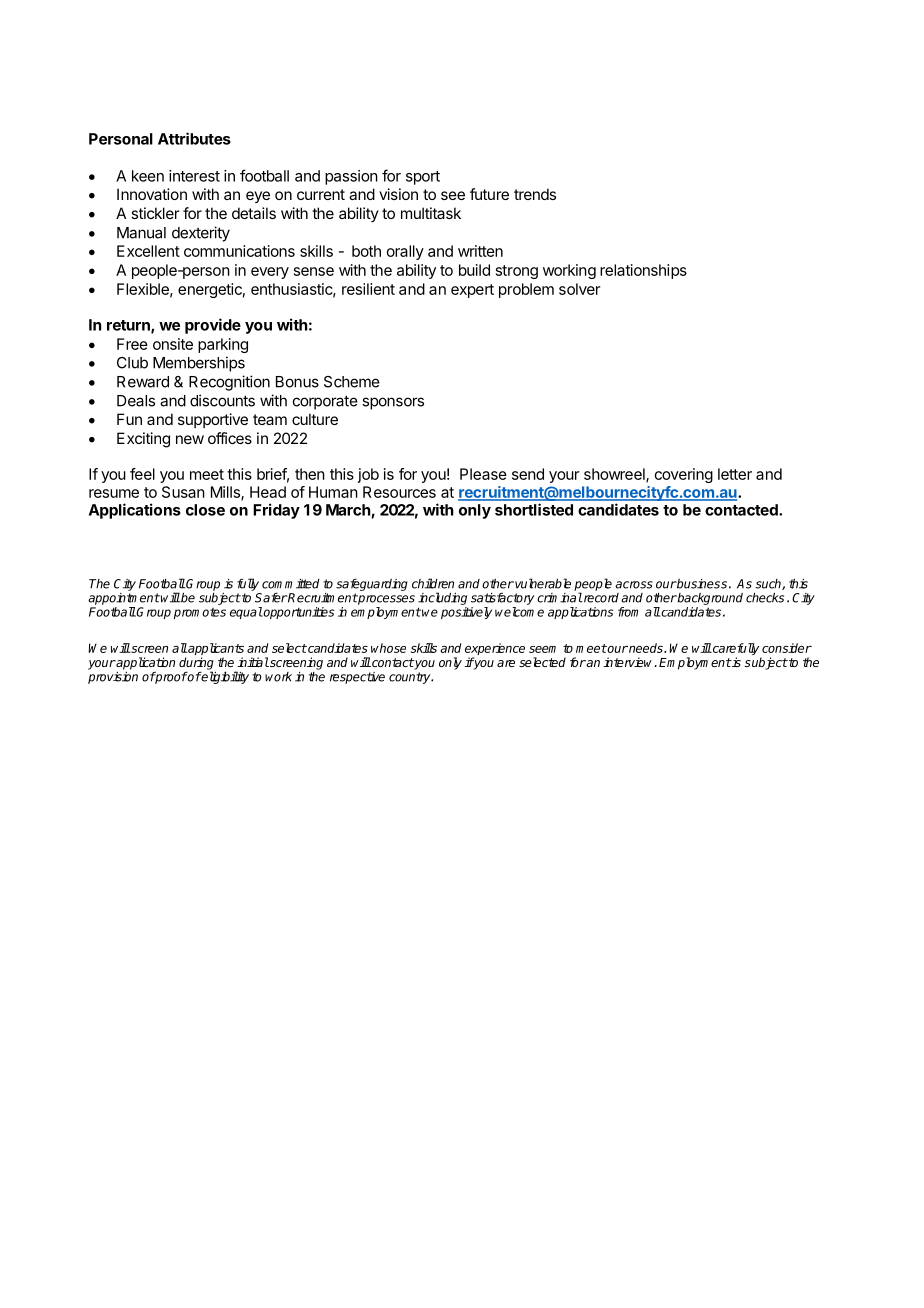 The width and height of the page is (924, 1308). I want to click on sponsors, so click(393, 403).
